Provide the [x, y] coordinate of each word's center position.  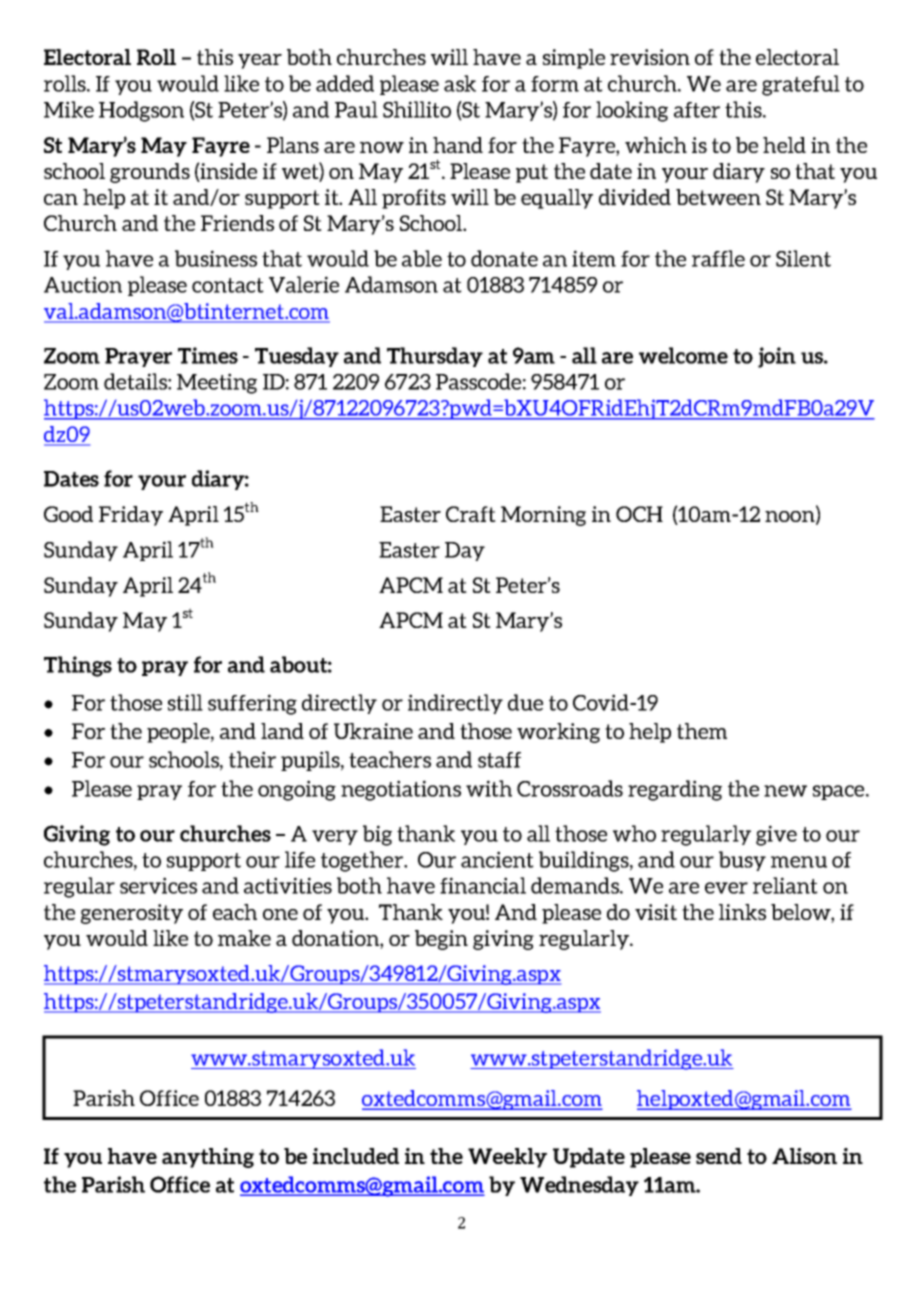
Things [78, 666]
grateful [801, 85]
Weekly [507, 1158]
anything [208, 1158]
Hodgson [141, 111]
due [525, 702]
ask [460, 83]
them [702, 731]
